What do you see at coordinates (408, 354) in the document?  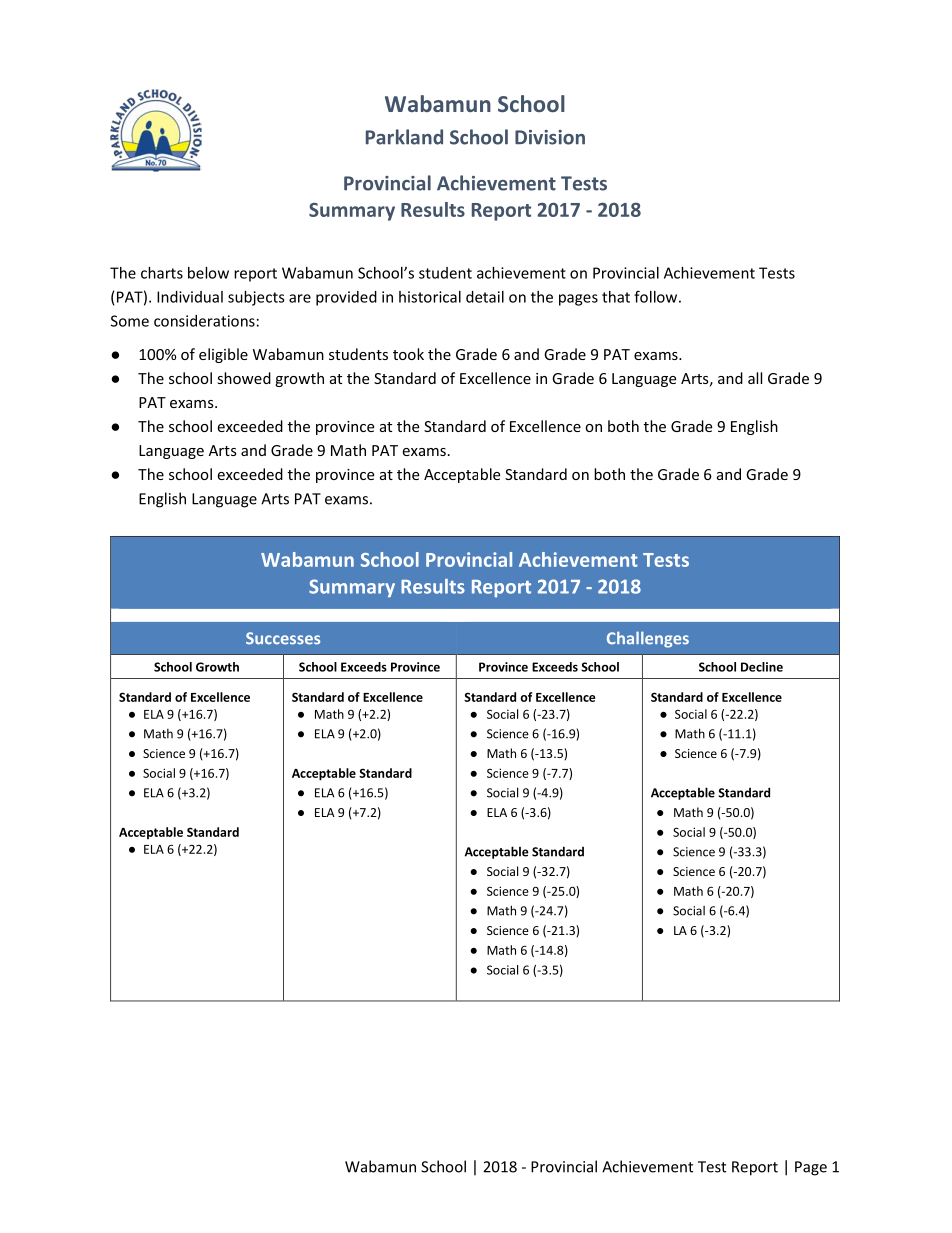 I see `took` at bounding box center [408, 354].
